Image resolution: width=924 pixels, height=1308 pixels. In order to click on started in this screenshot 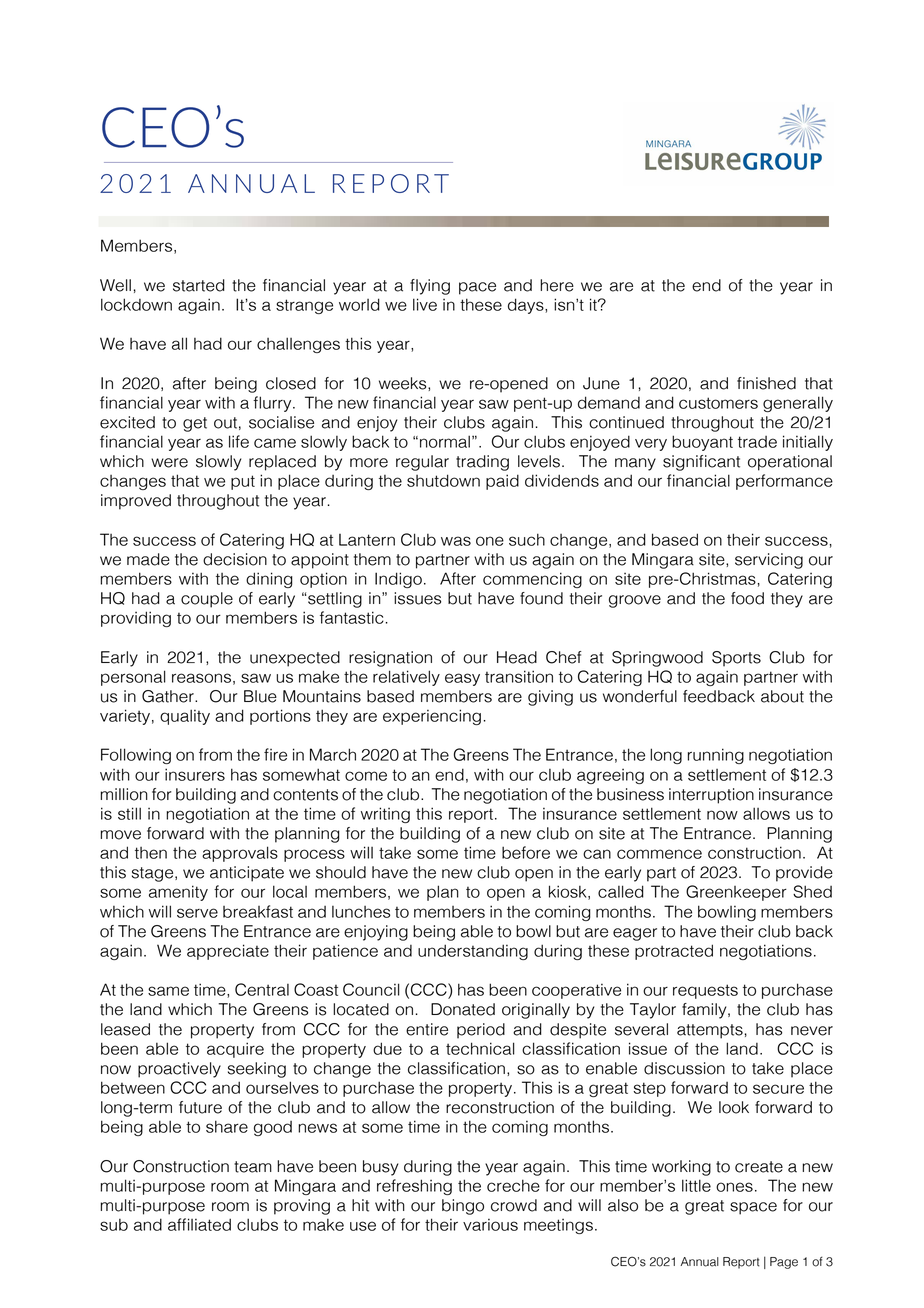, I will do `click(199, 285)`.
